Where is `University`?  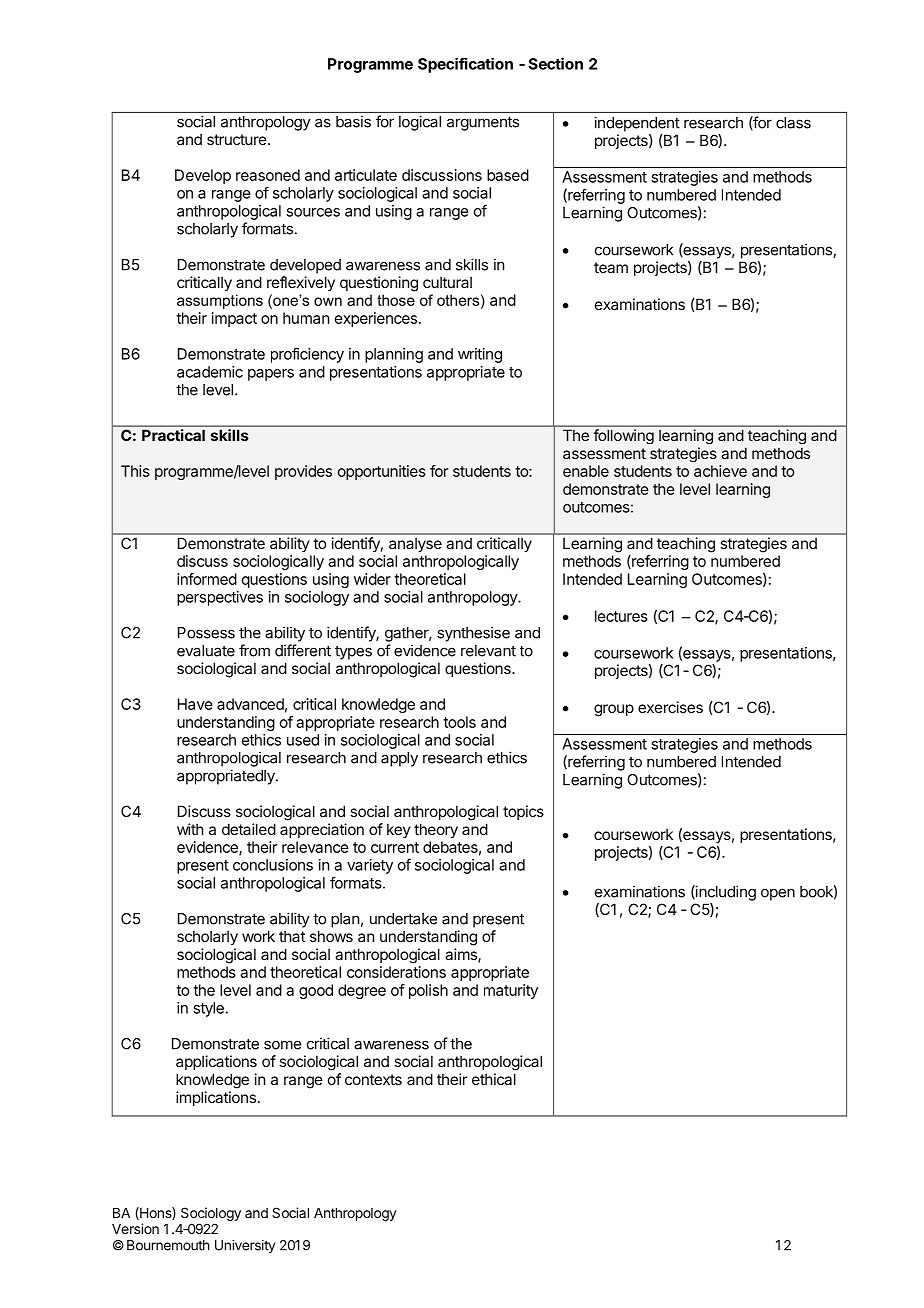 University is located at coordinates (245, 1246).
